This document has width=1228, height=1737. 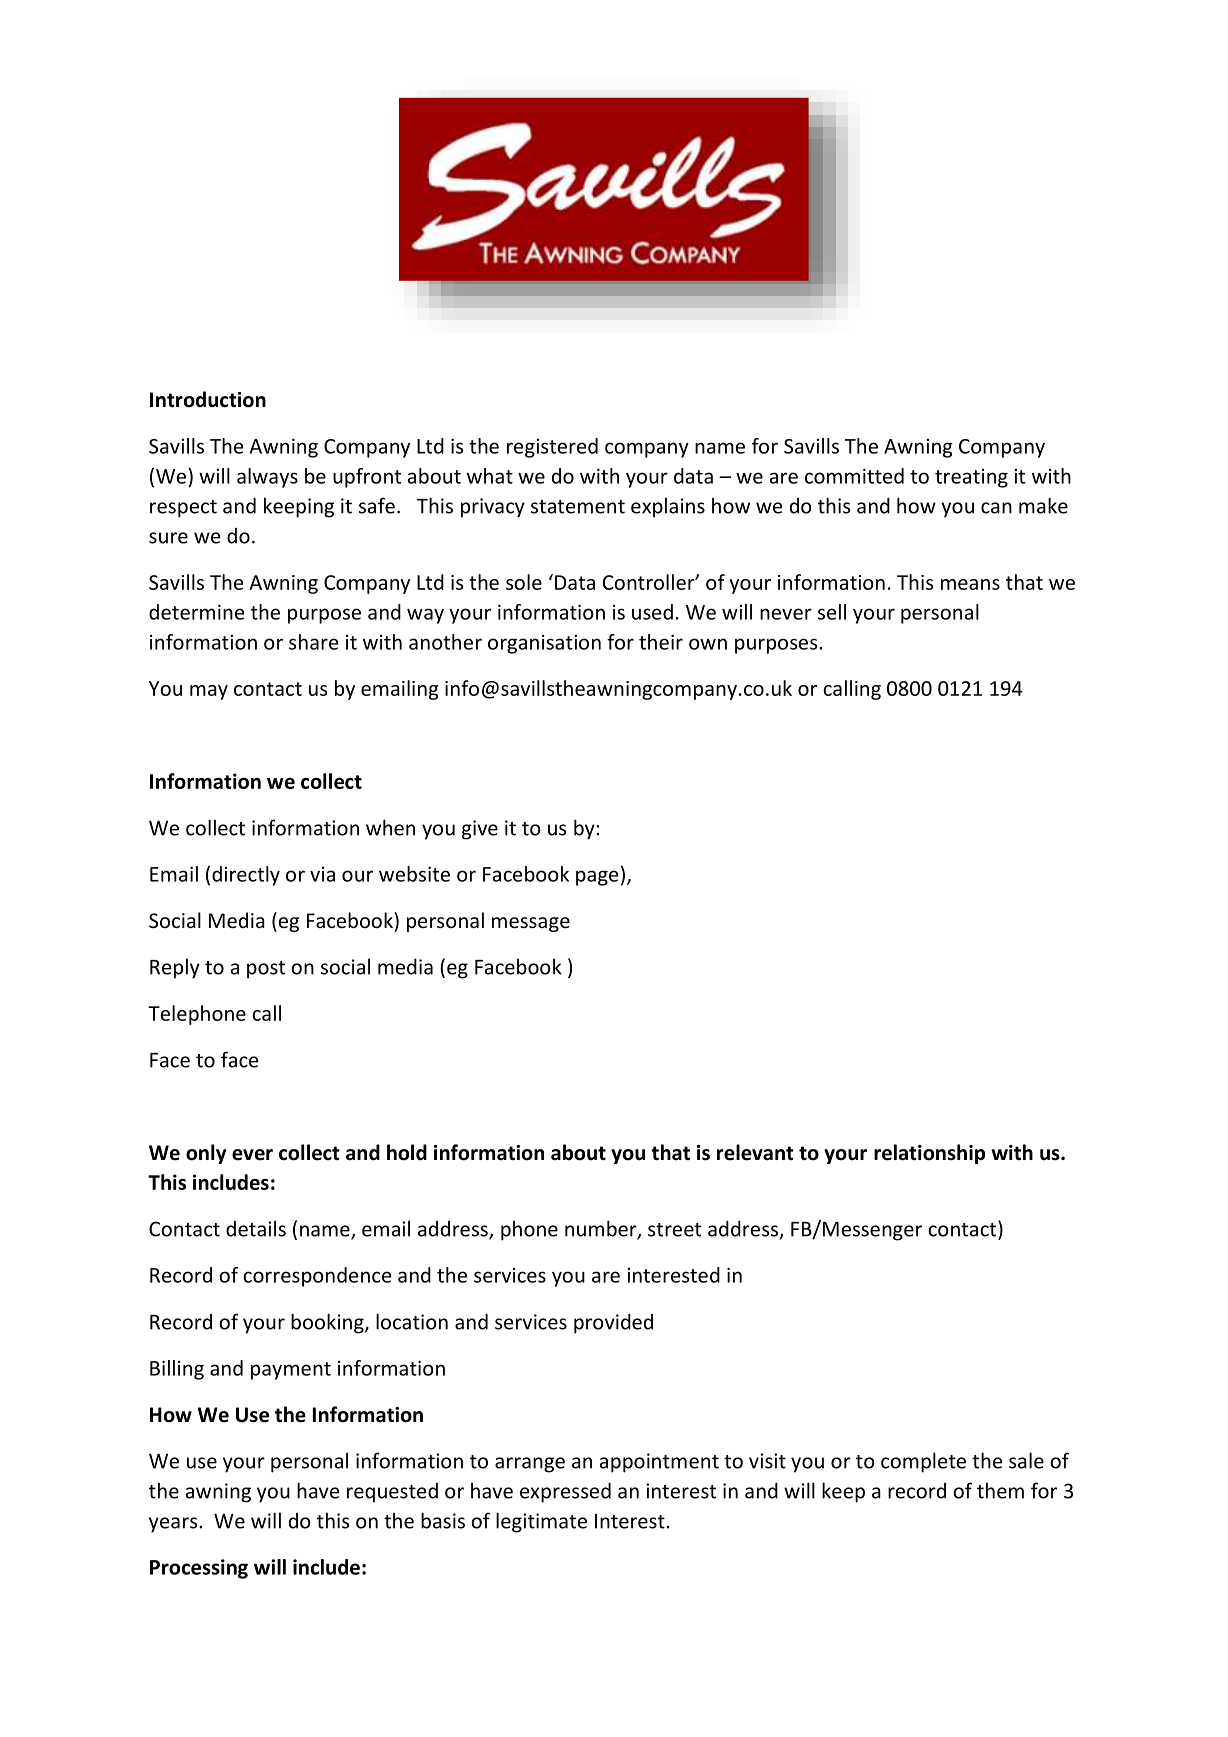 I want to click on legitimate, so click(x=541, y=1522).
